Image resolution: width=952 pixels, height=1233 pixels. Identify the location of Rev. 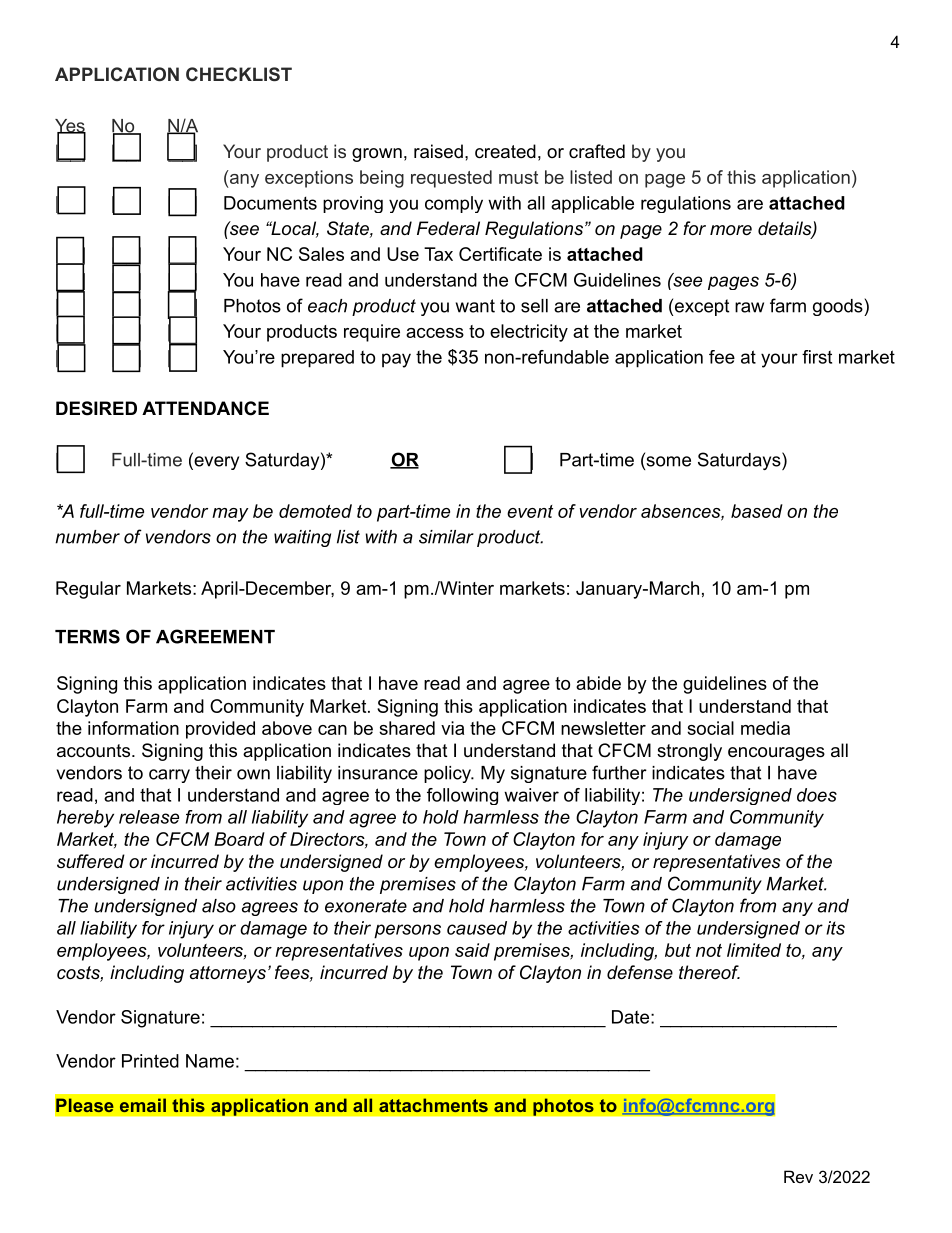
(798, 1176).
